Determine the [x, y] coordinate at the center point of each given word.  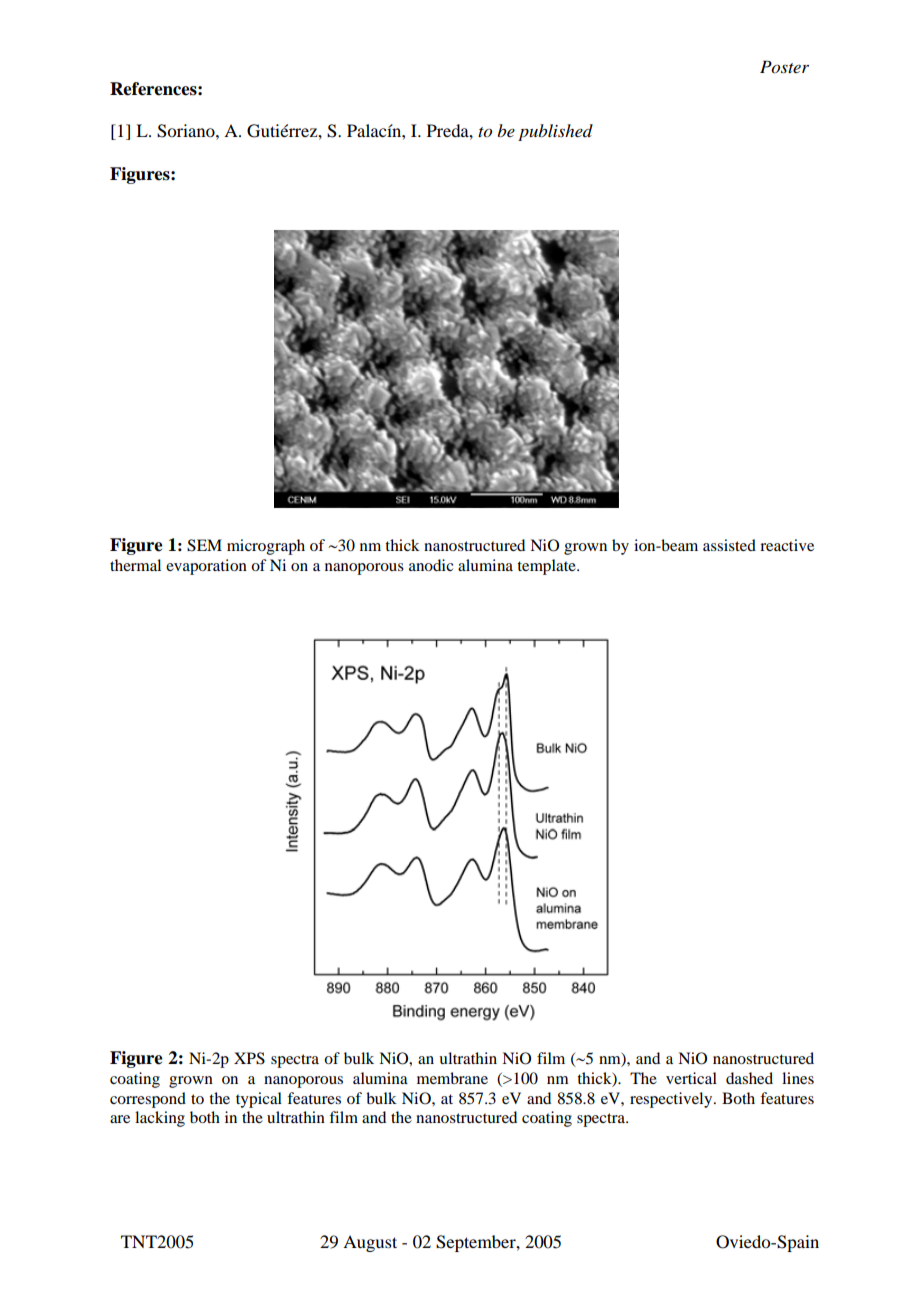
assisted [729, 545]
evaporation [206, 567]
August [370, 1243]
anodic [431, 565]
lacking [160, 1119]
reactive [787, 545]
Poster [784, 67]
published [555, 132]
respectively [672, 1100]
